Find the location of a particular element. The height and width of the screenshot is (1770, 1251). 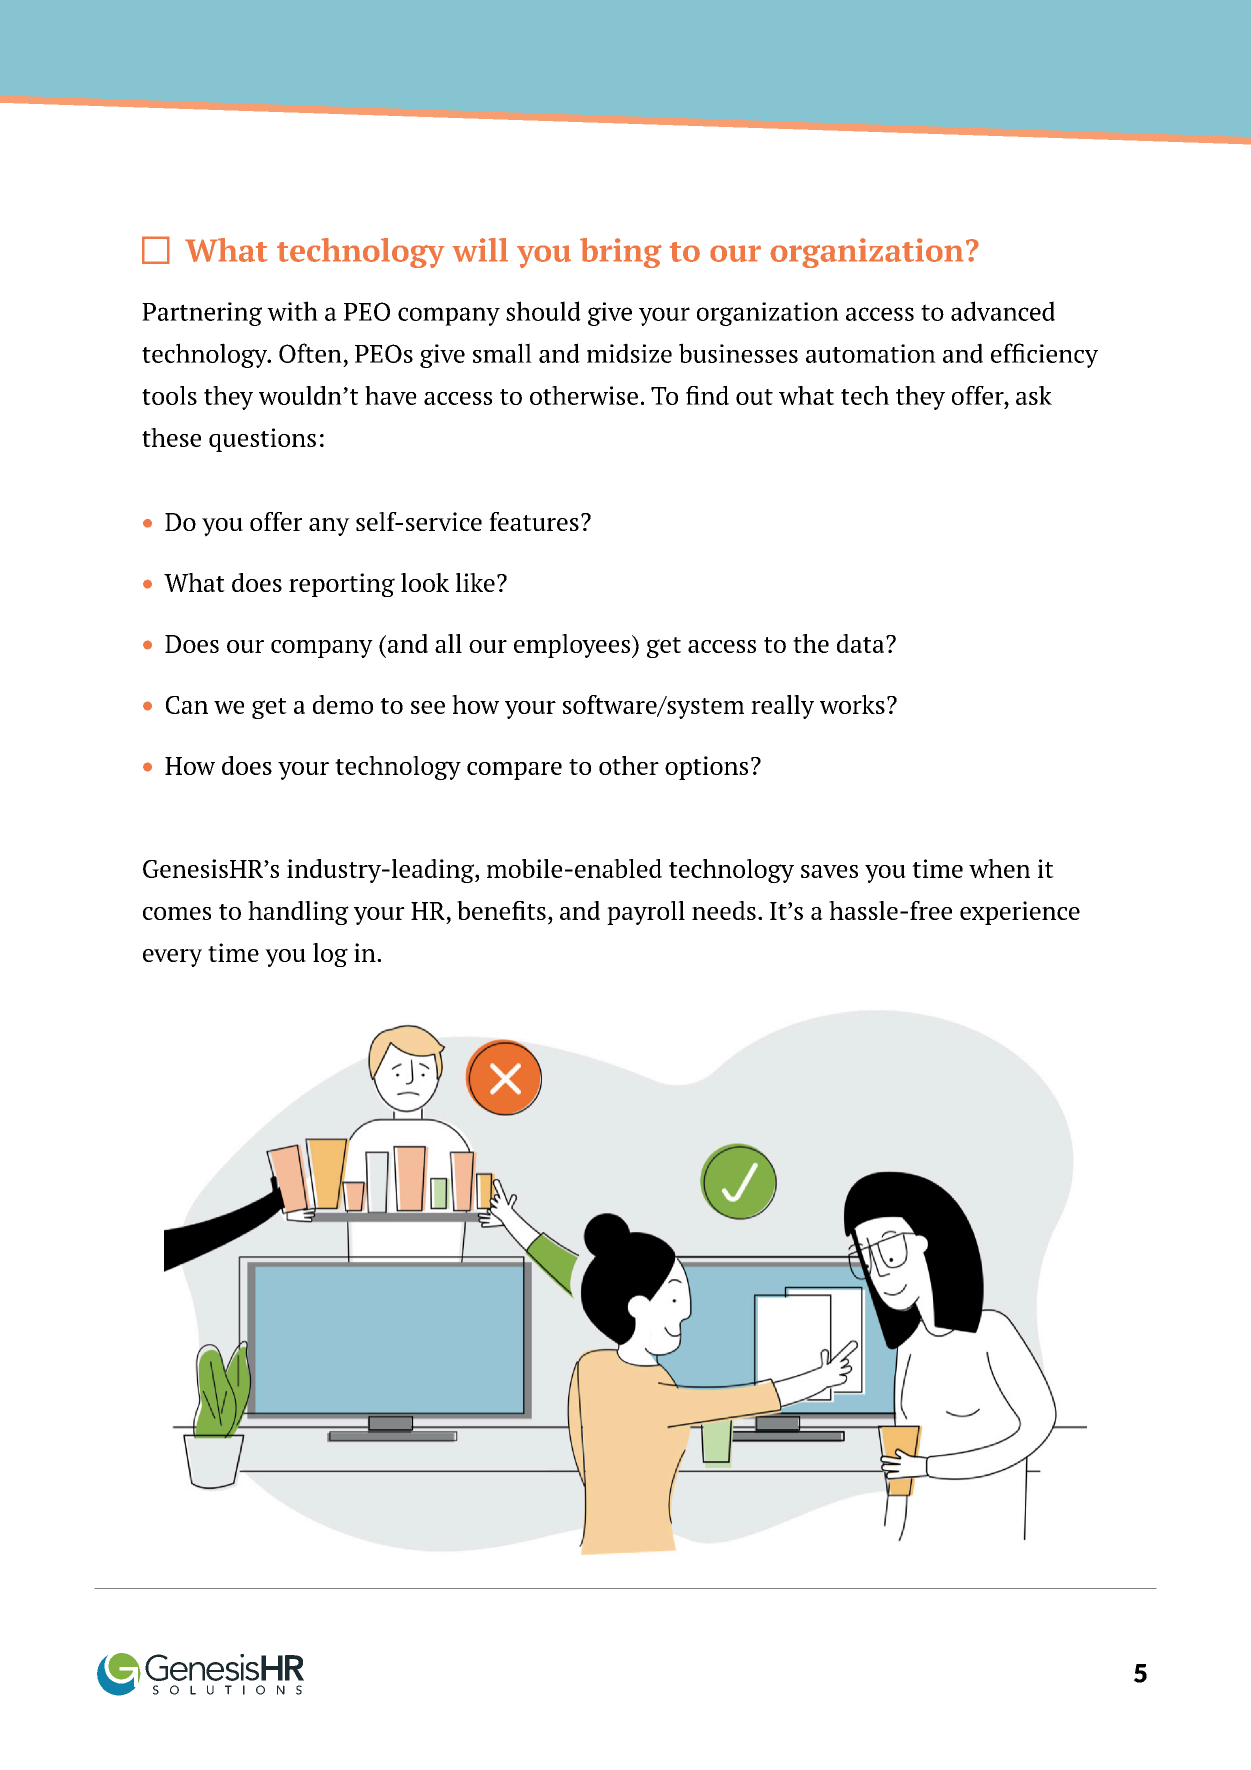

with is located at coordinates (292, 311).
